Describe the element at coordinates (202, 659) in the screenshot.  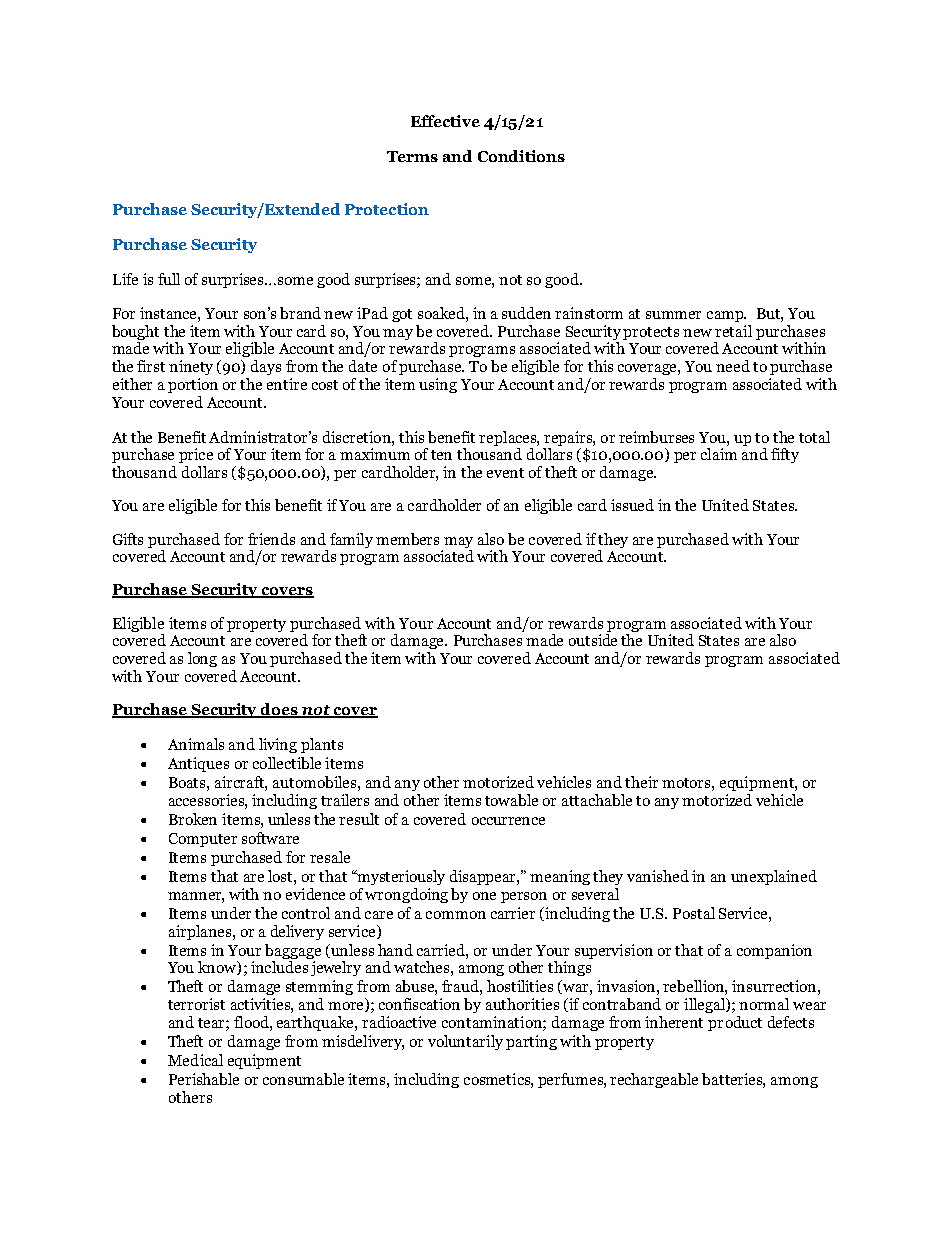
I see `long` at that location.
